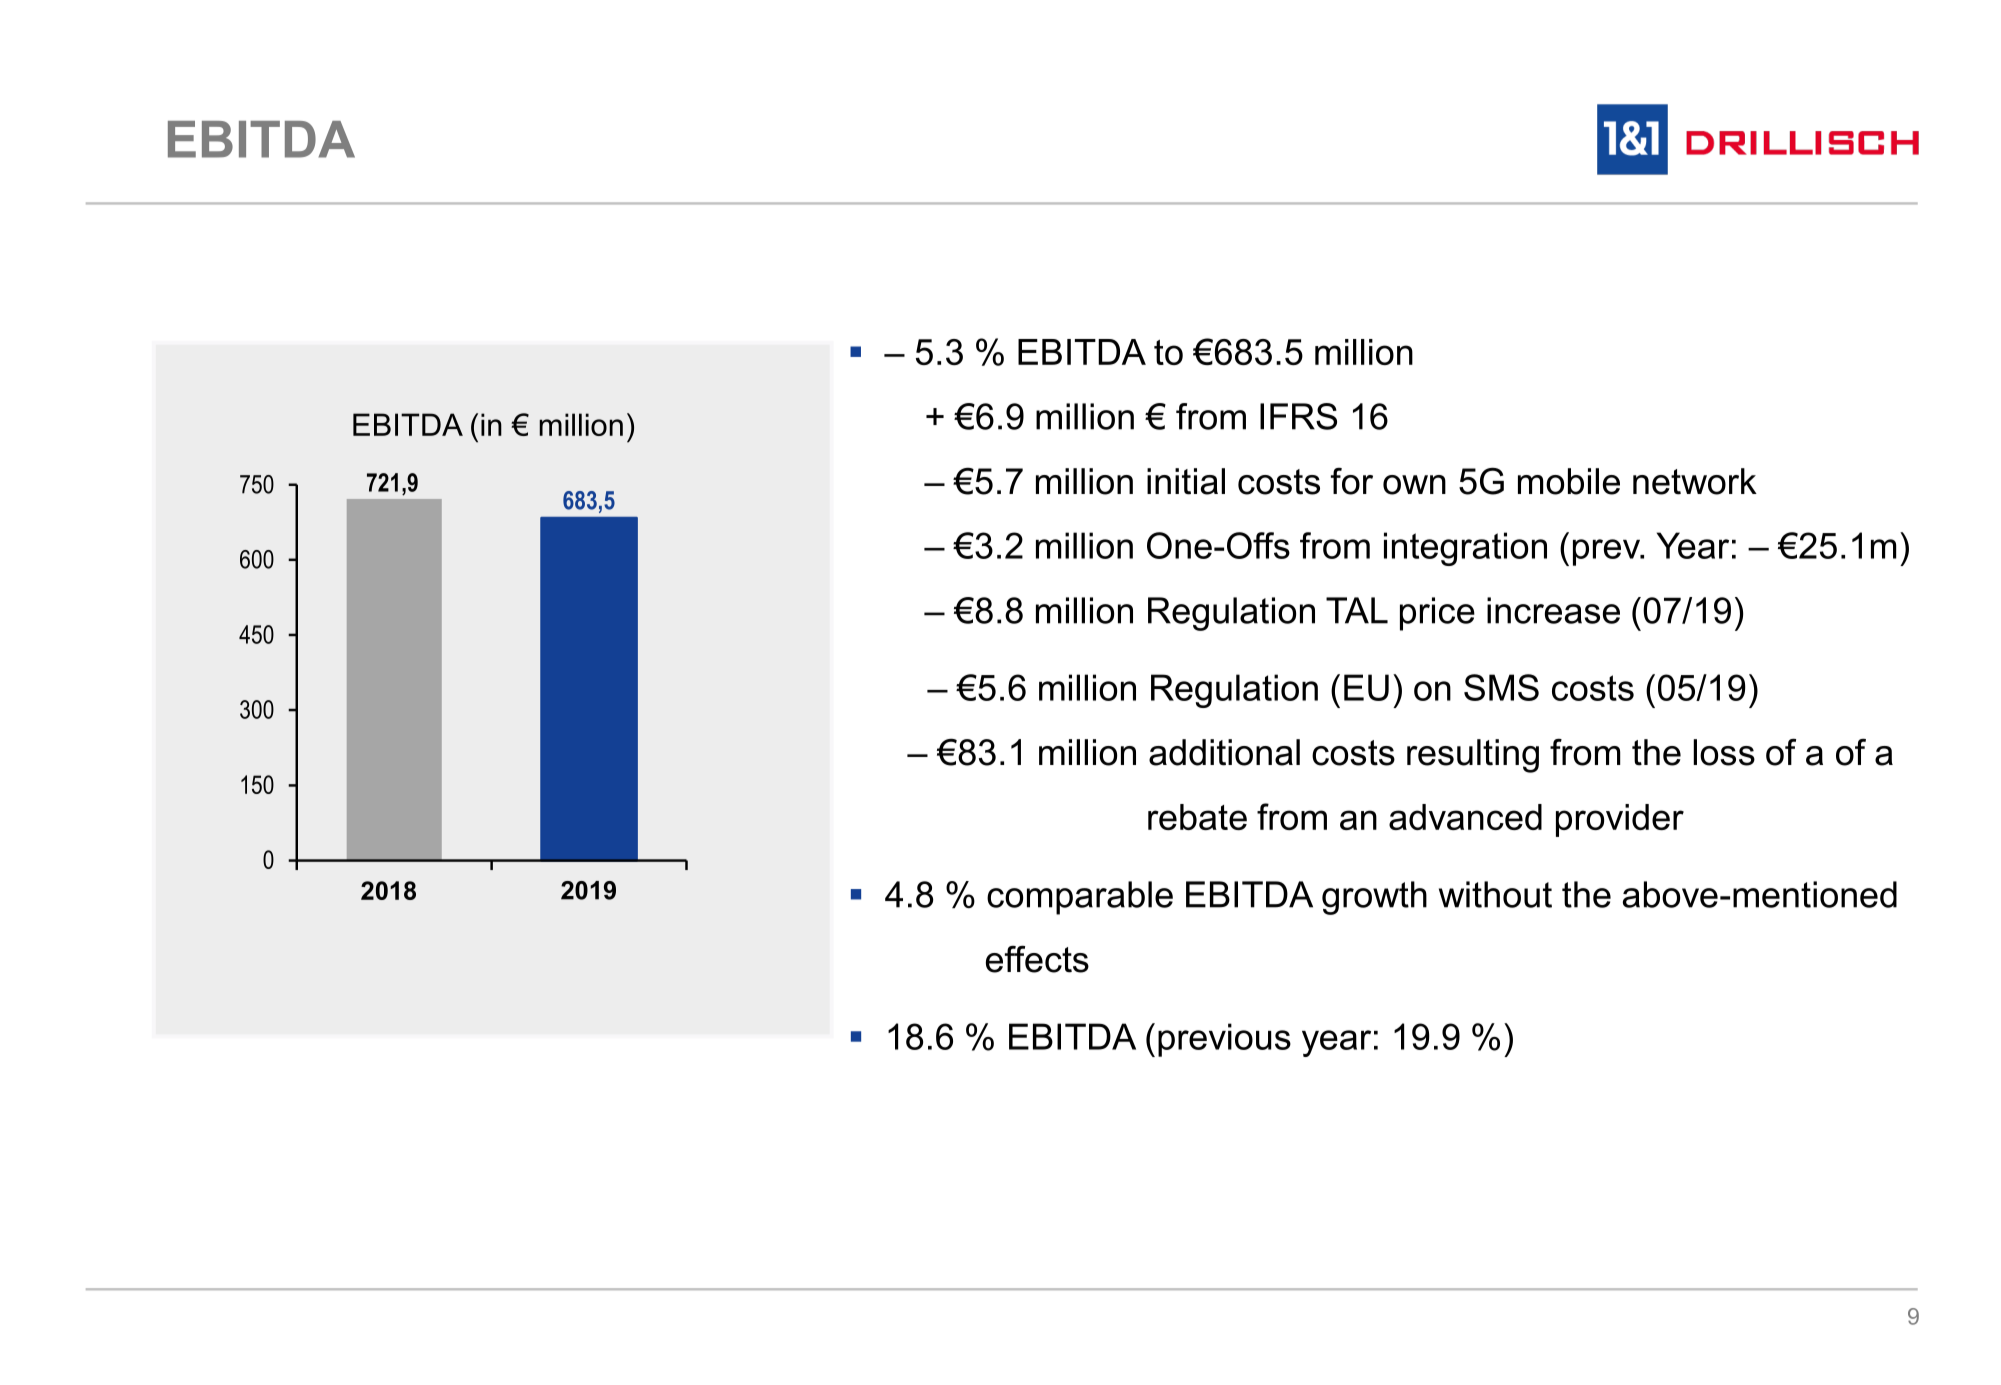 The image size is (2001, 1385). What do you see at coordinates (1724, 752) in the screenshot?
I see `loss` at bounding box center [1724, 752].
